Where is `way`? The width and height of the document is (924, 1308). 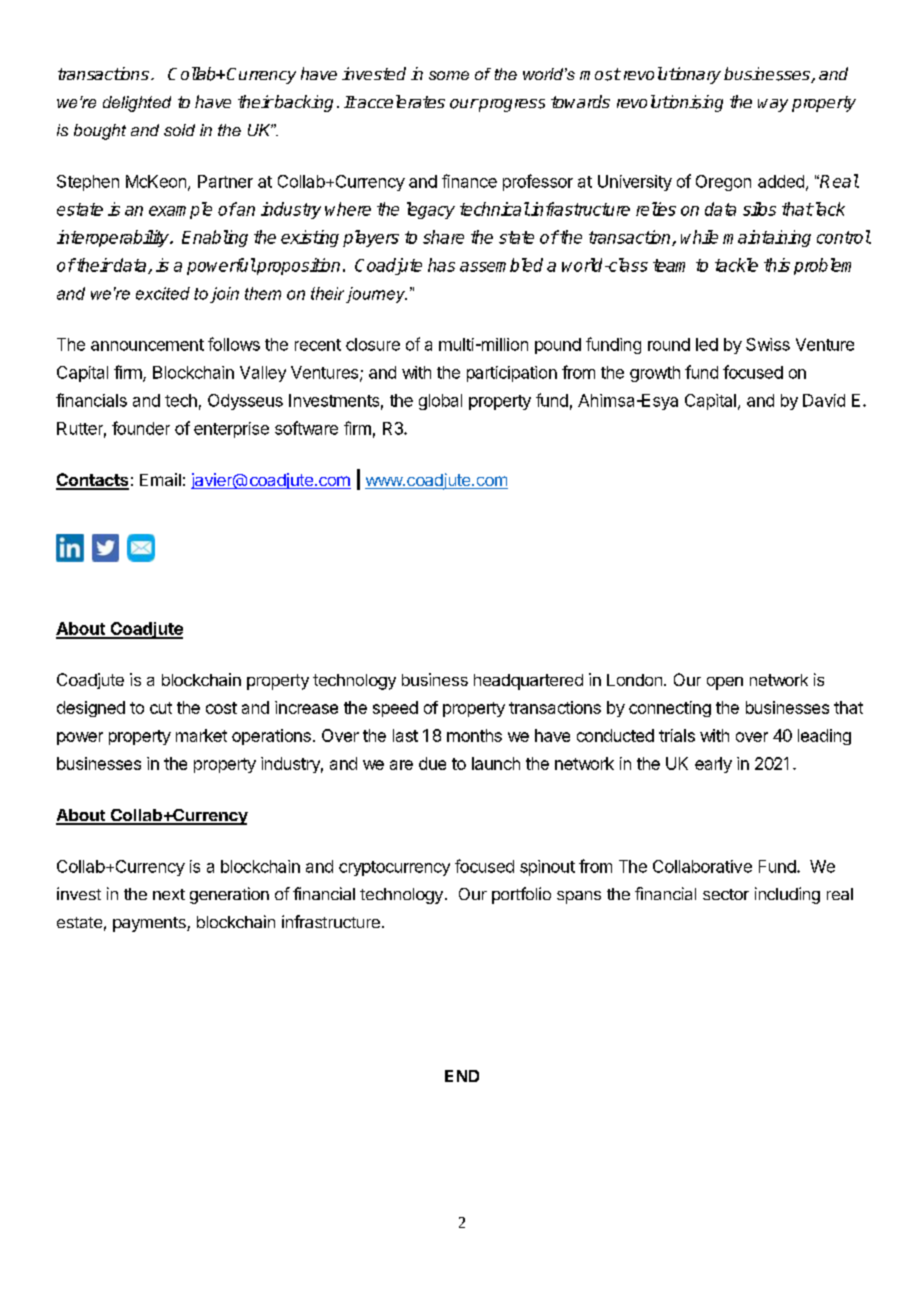 way is located at coordinates (773, 105).
